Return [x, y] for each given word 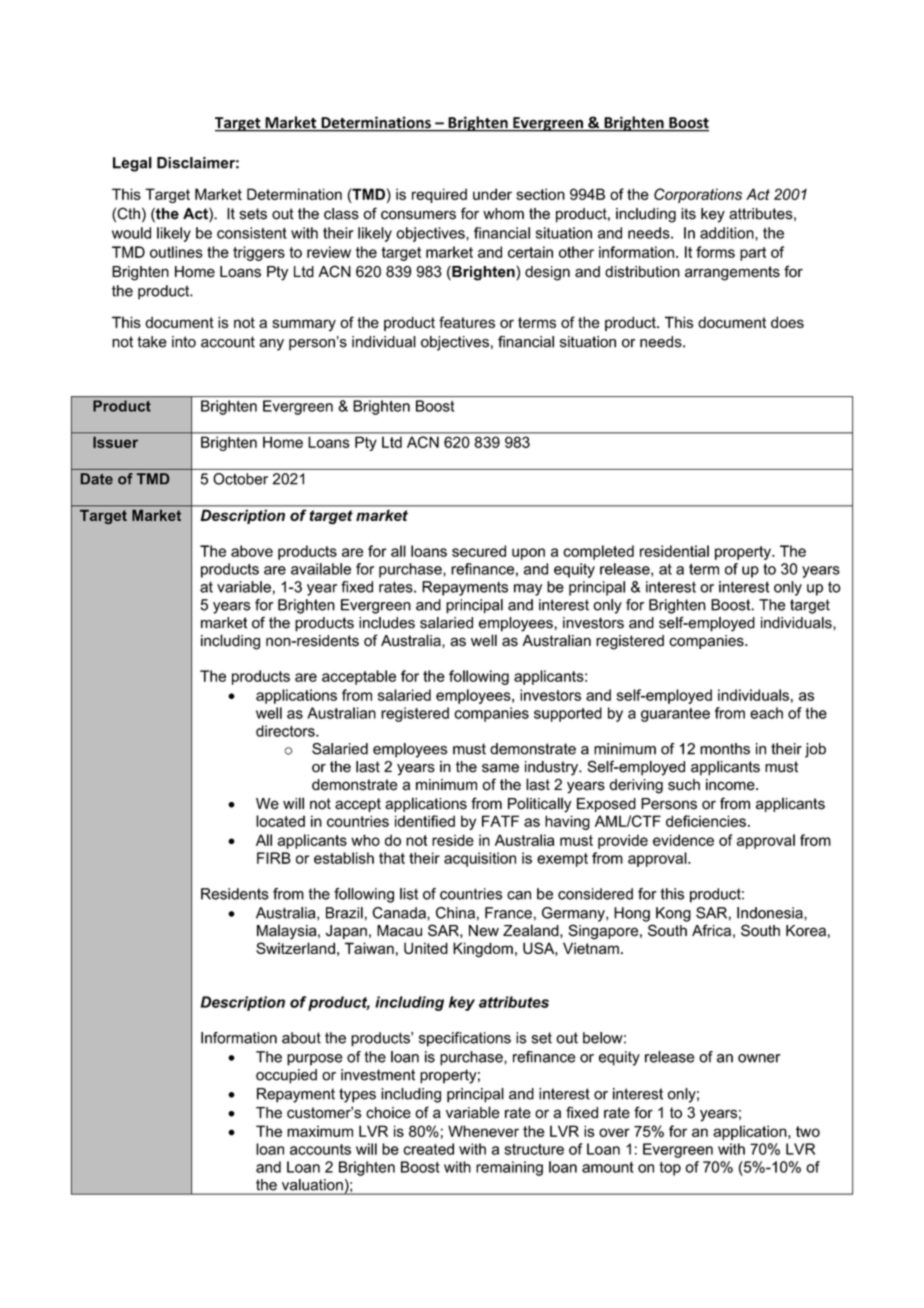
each [766, 713]
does [787, 322]
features [467, 322]
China [455, 913]
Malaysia [288, 932]
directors [286, 731]
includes [387, 623]
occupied [286, 1076]
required [439, 195]
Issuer [115, 442]
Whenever [483, 1131]
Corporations [698, 195]
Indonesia [771, 913]
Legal [132, 164]
